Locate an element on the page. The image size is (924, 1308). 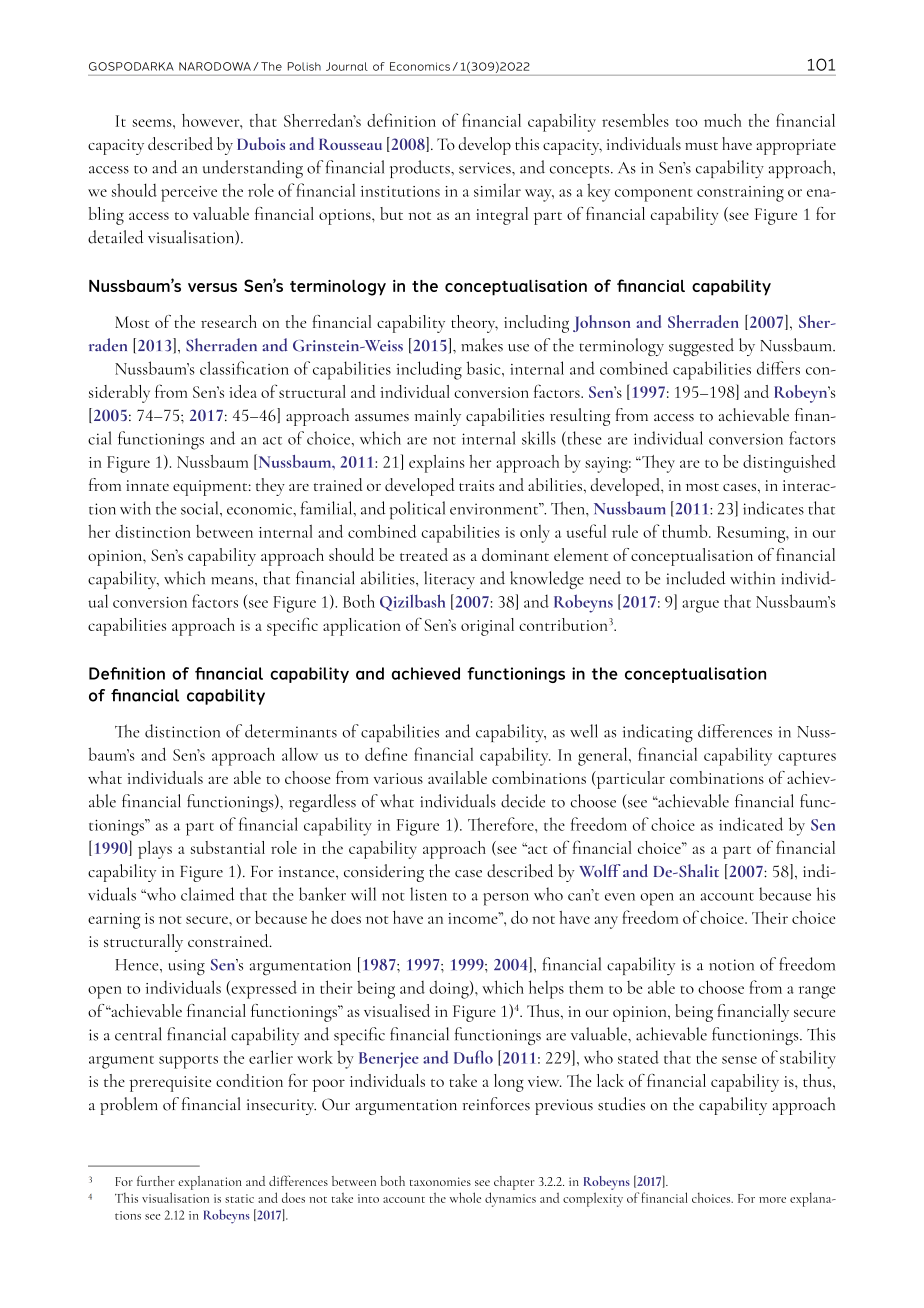
Therefore is located at coordinates (502, 824).
